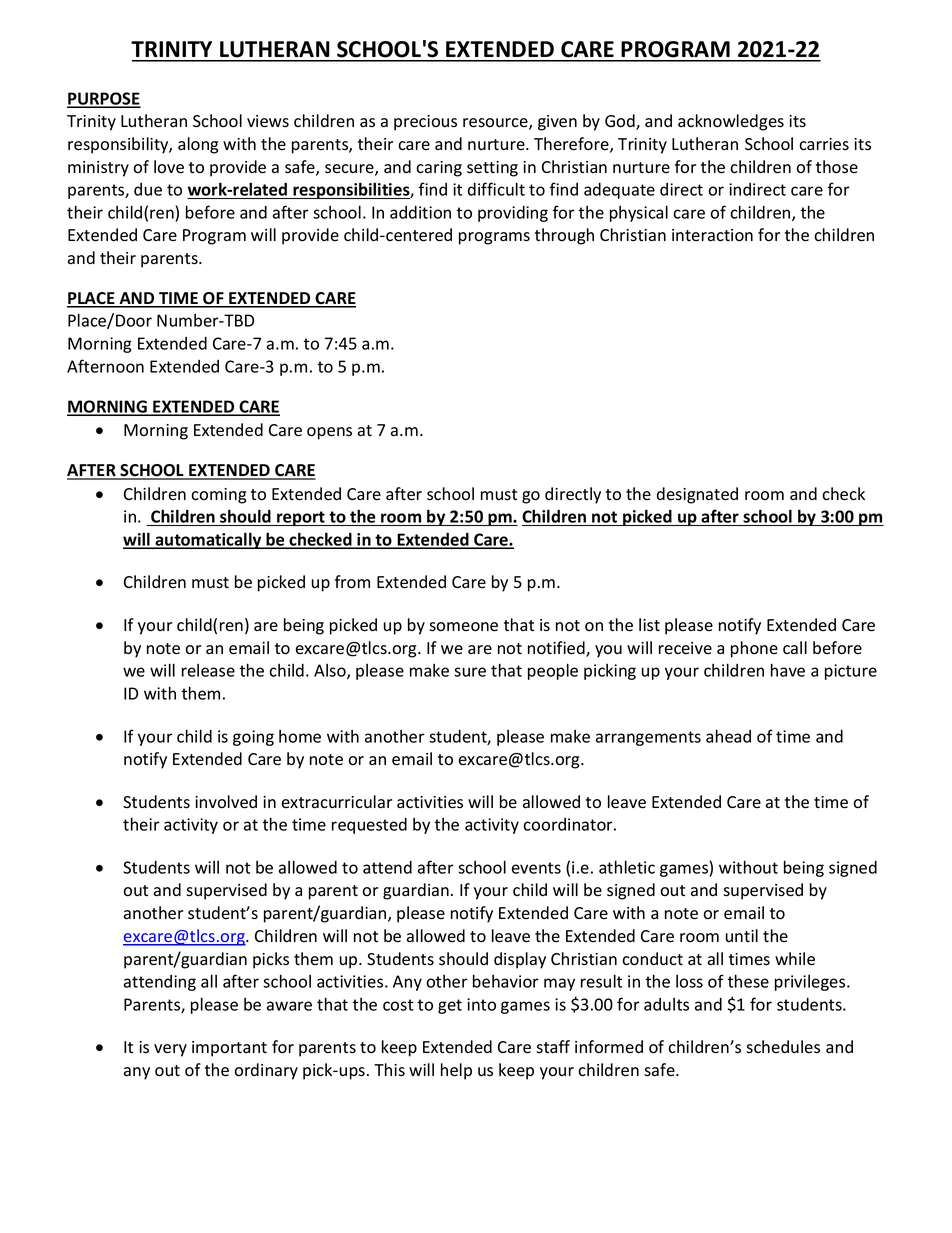 This image has width=952, height=1233. Describe the element at coordinates (728, 736) in the image. I see `ahead` at that location.
